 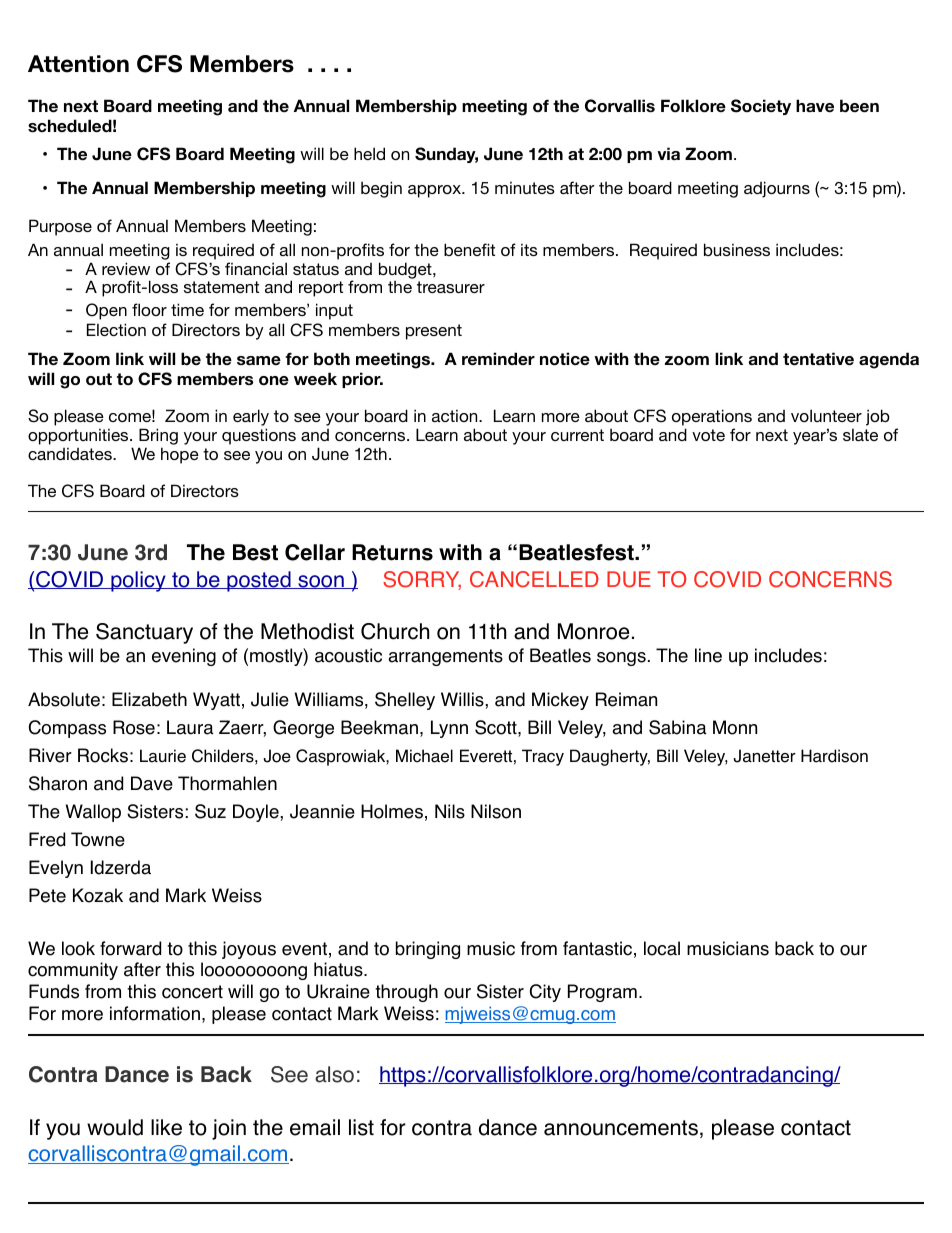 I want to click on Election, so click(x=116, y=329).
